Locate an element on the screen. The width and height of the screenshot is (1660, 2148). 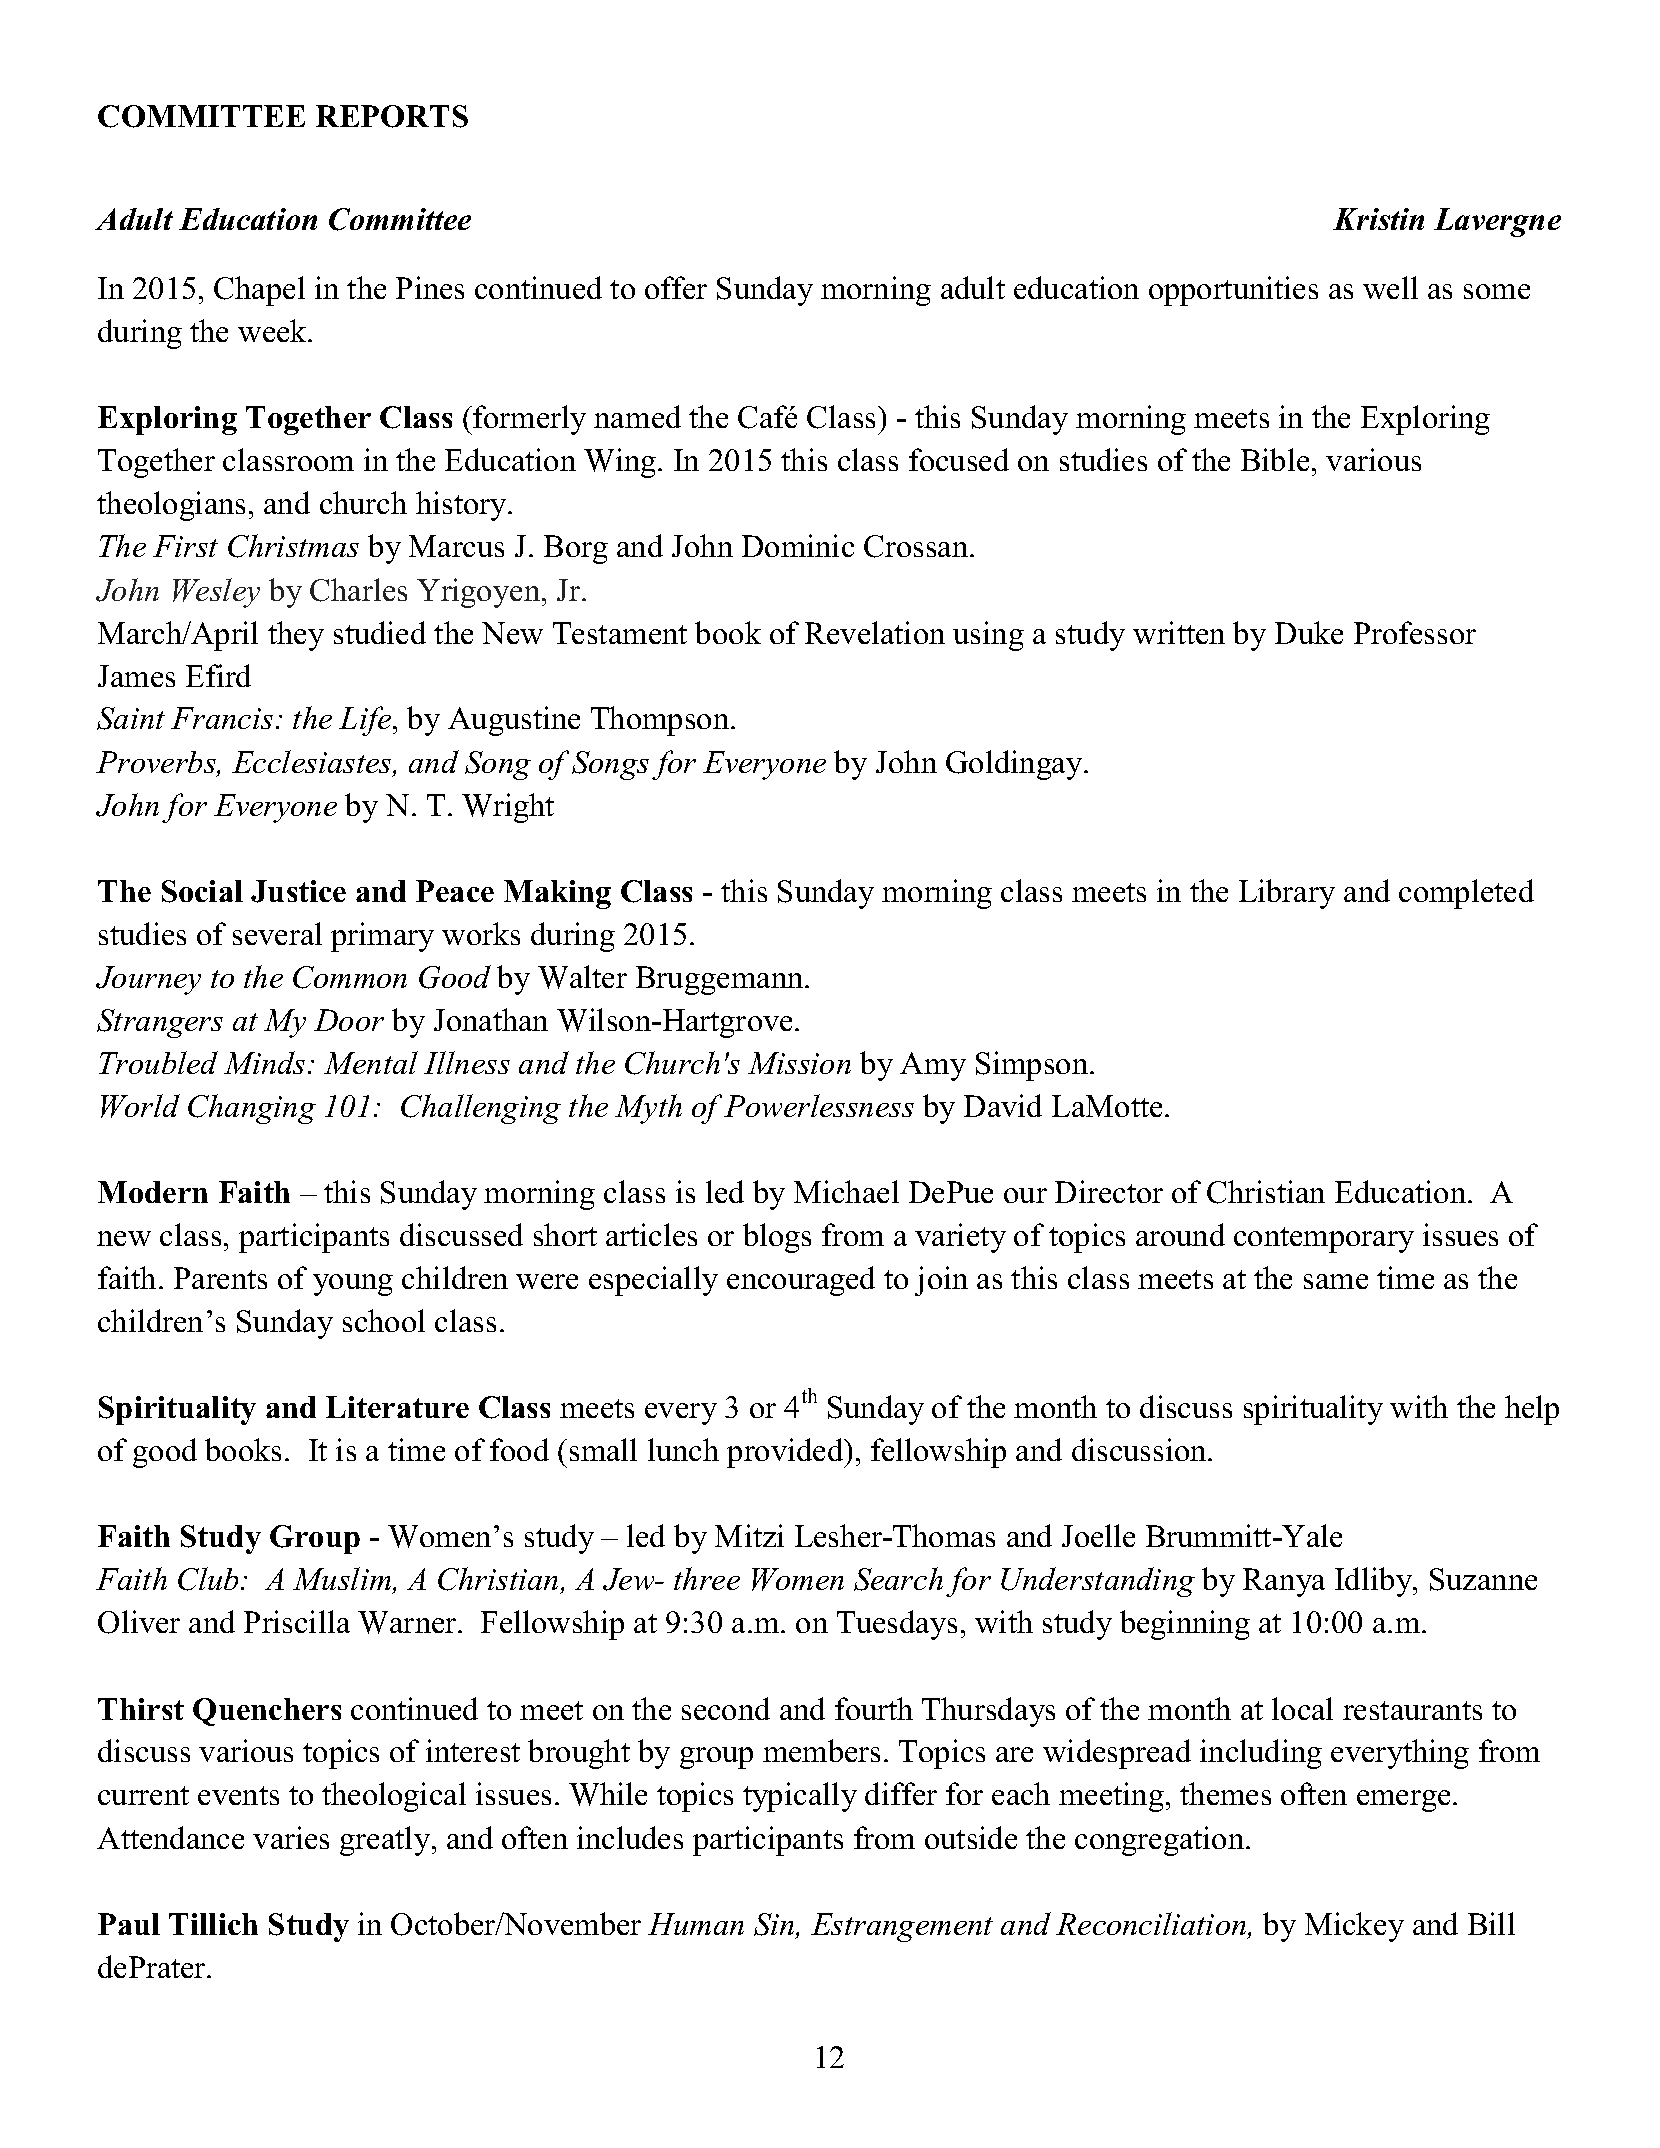
varies is located at coordinates (291, 1837).
